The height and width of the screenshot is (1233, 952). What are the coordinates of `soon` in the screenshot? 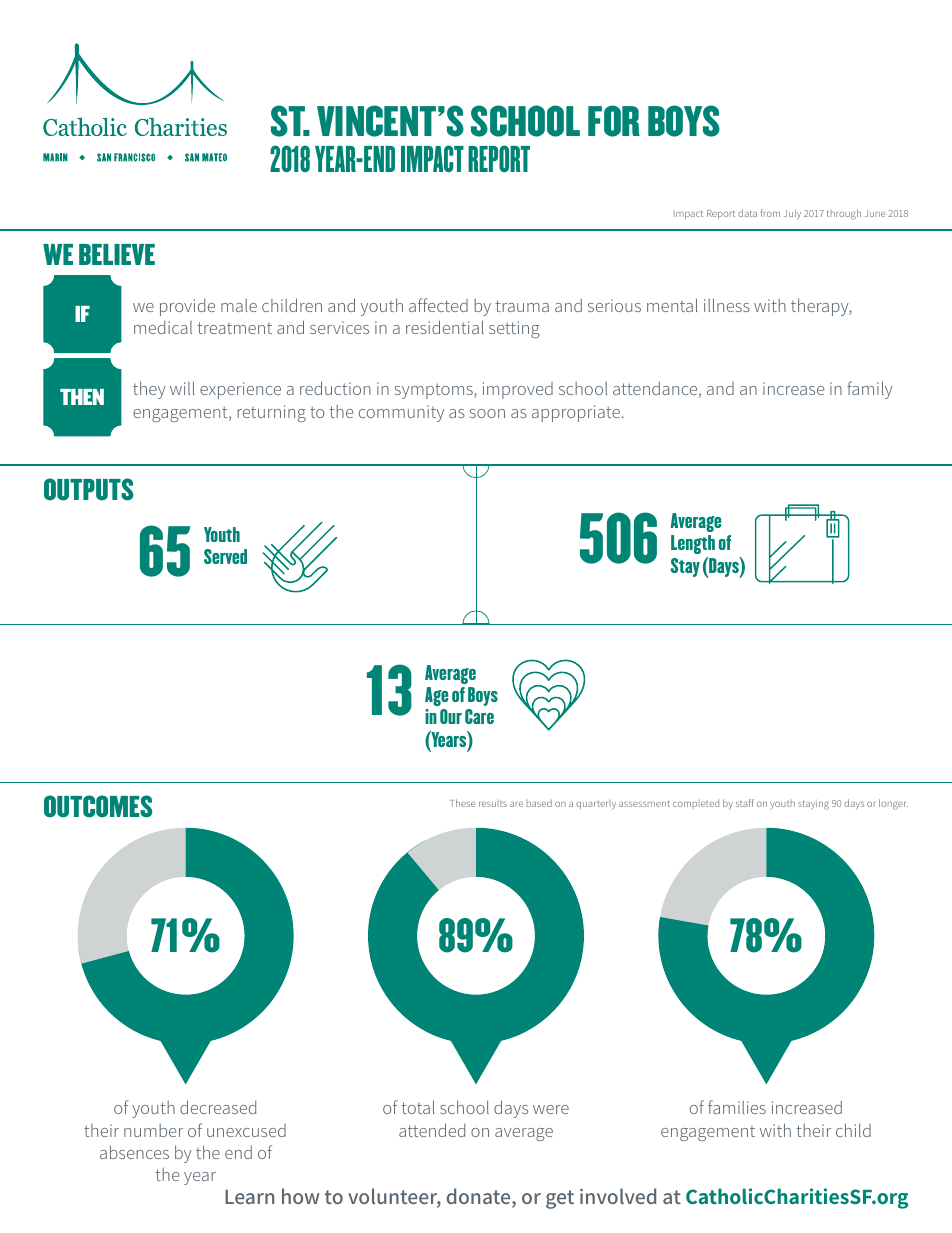 It's located at (487, 413).
